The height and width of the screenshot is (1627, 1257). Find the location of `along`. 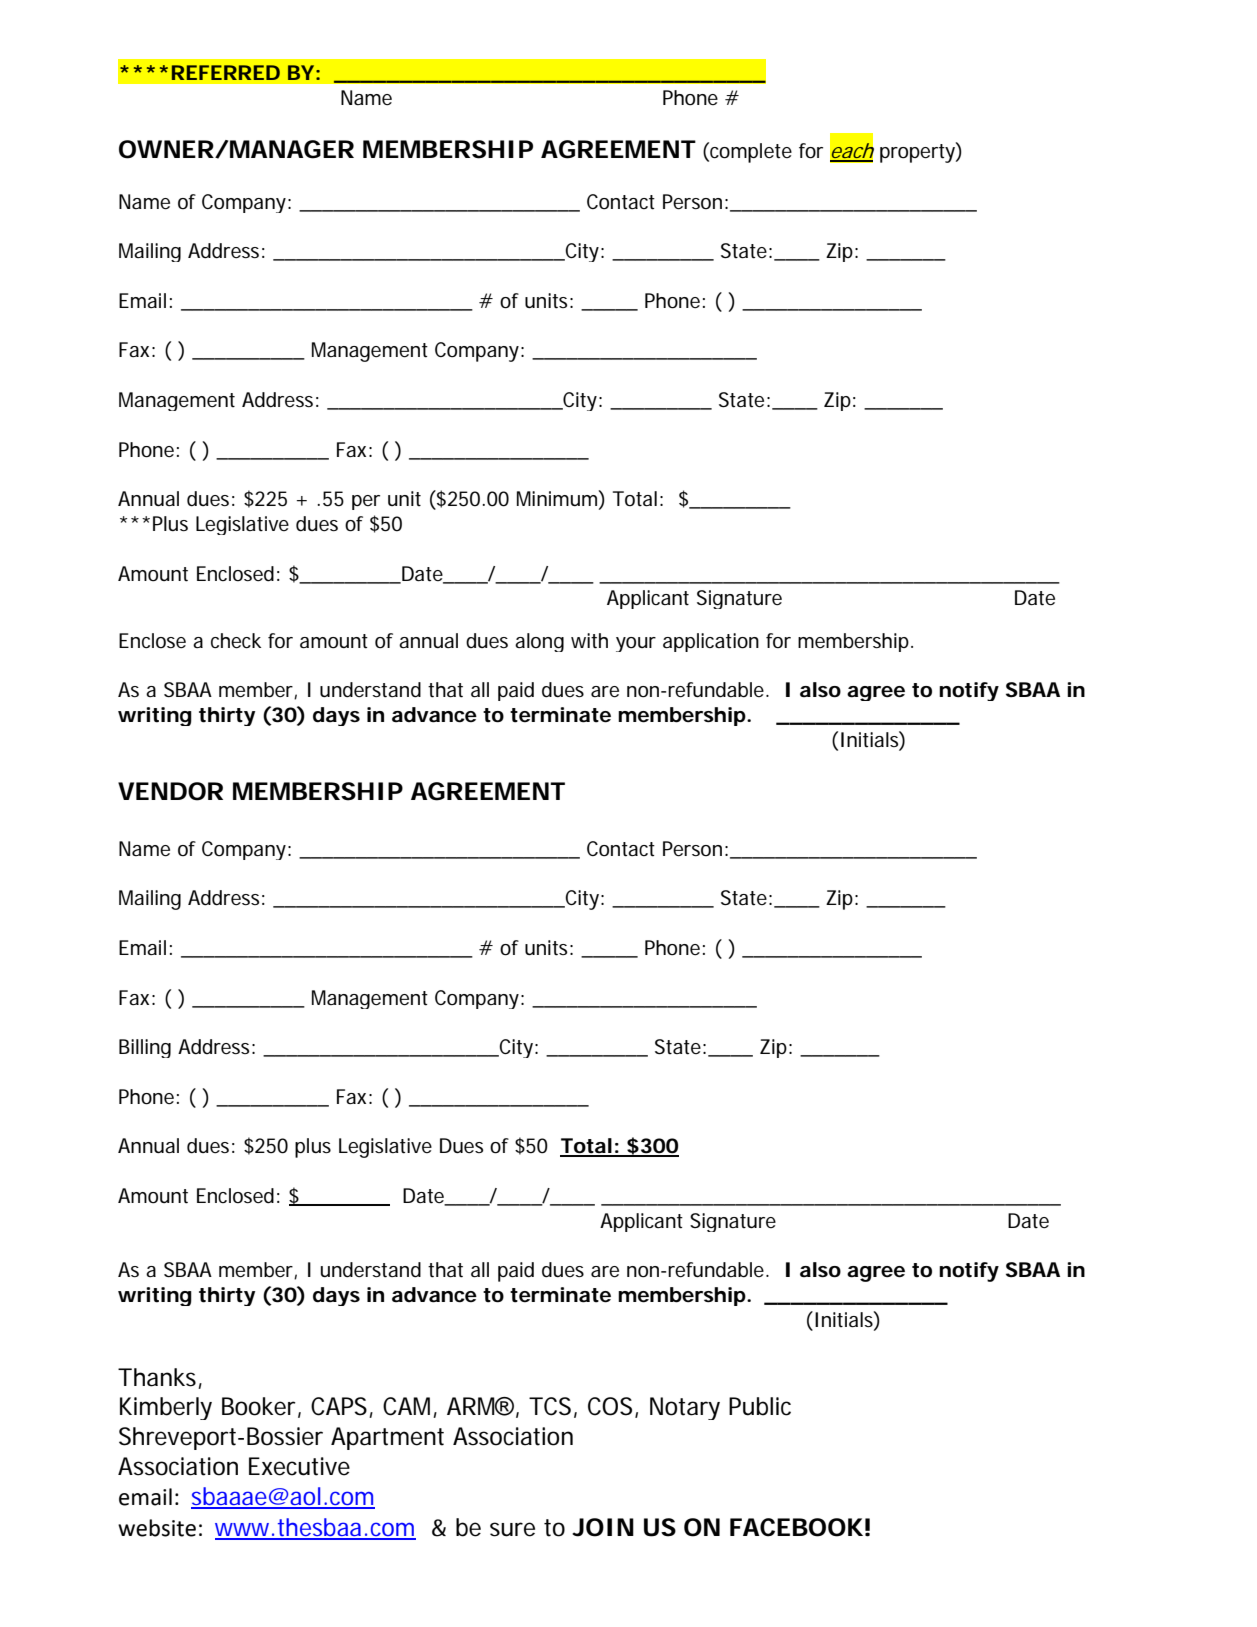

along is located at coordinates (539, 642).
